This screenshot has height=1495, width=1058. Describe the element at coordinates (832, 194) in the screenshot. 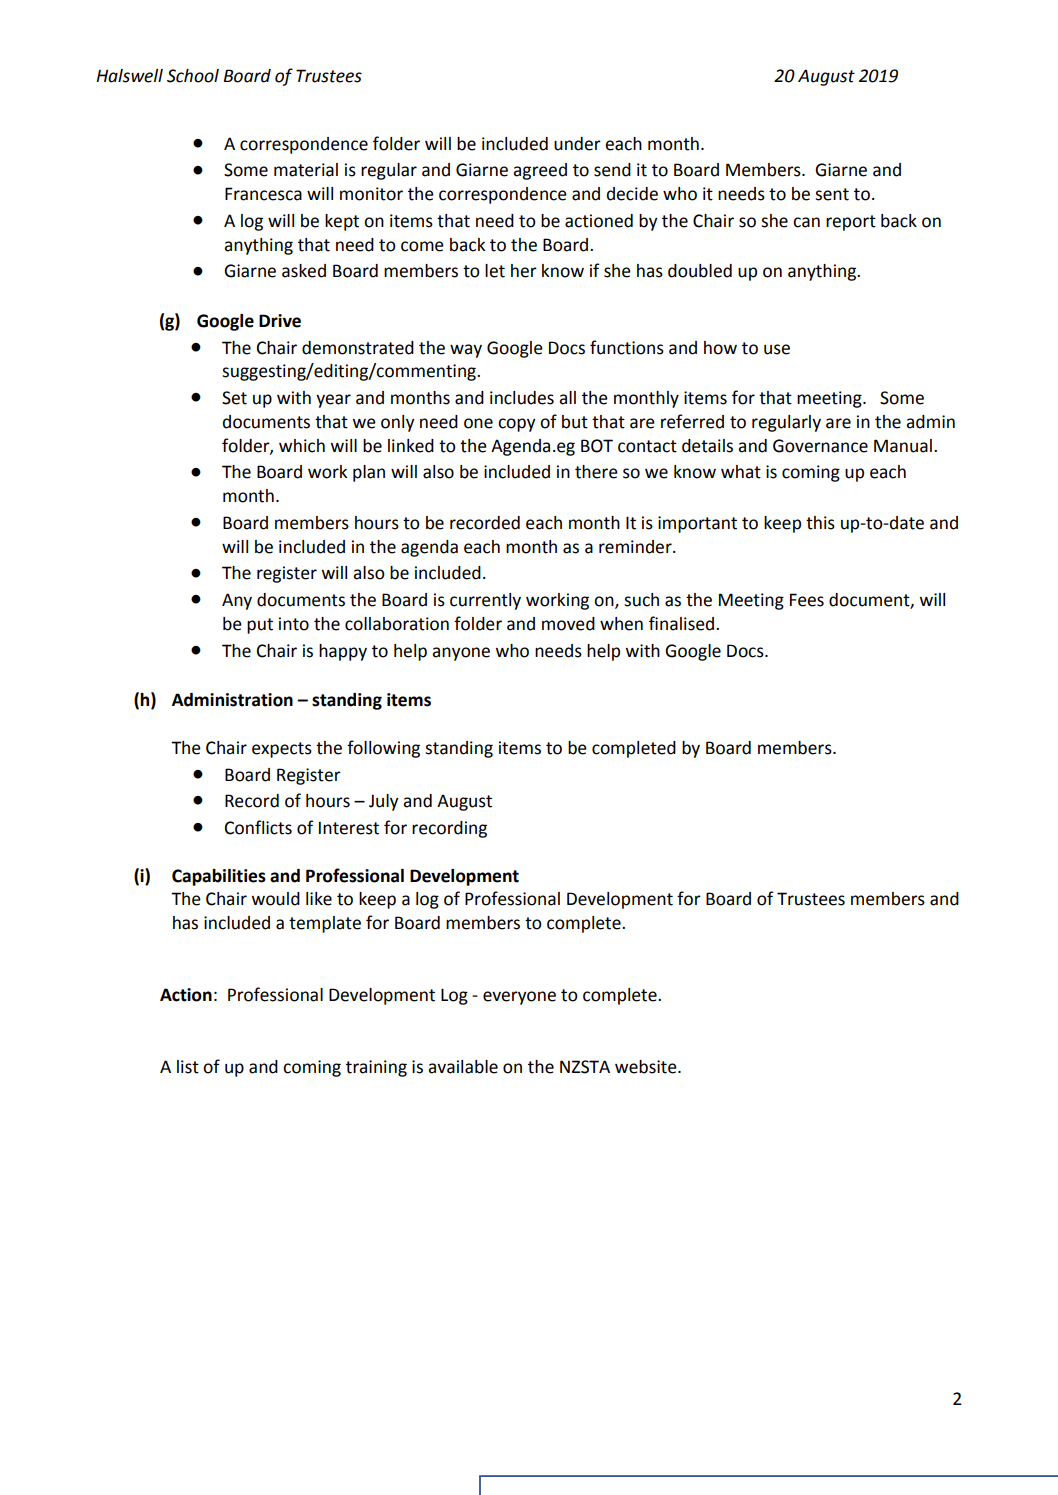

I see `sent` at that location.
